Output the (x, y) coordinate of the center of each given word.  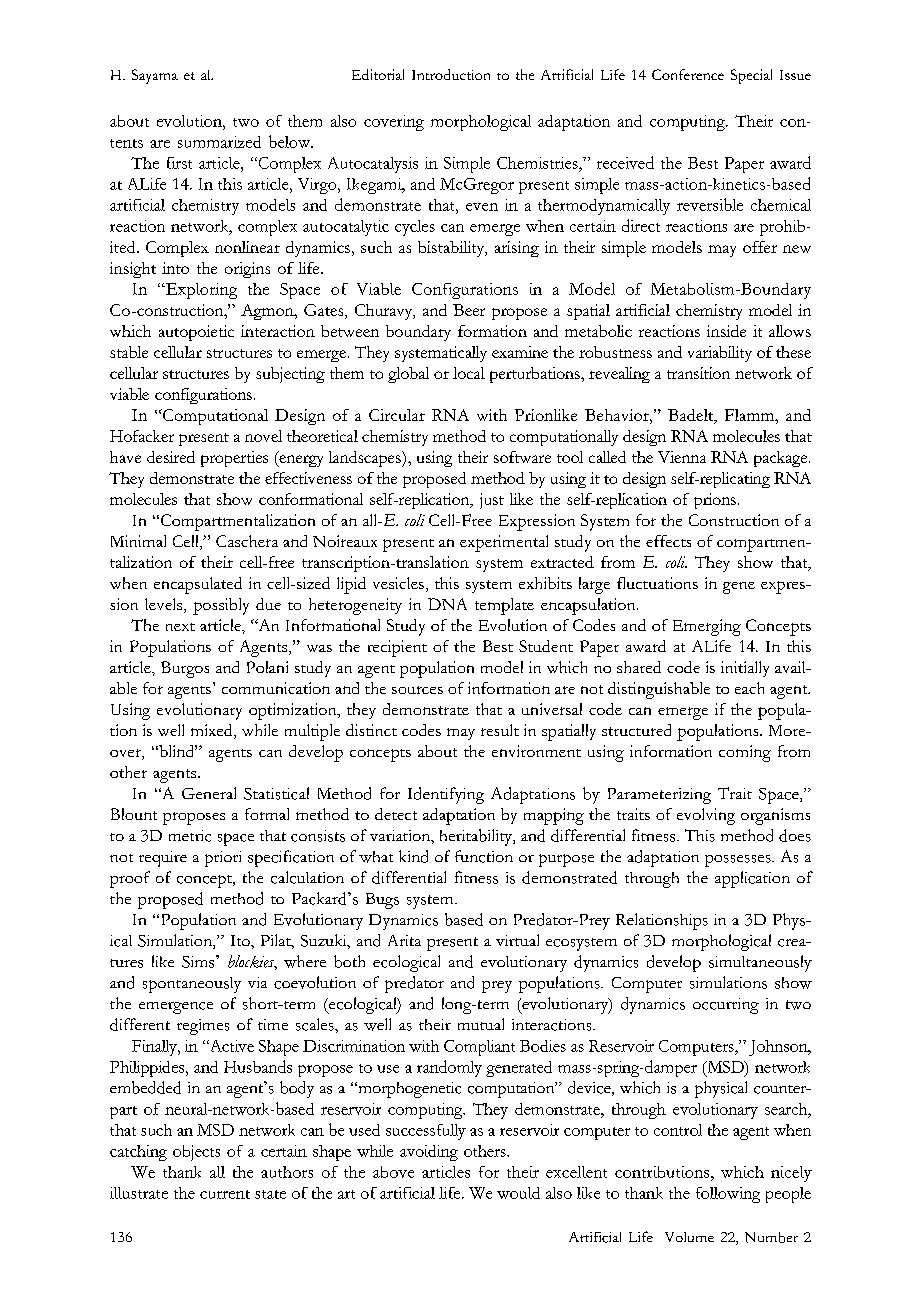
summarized (219, 142)
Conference (688, 74)
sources (417, 690)
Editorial (378, 74)
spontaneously (192, 985)
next (180, 627)
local (469, 373)
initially (745, 669)
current (225, 1194)
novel (263, 436)
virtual (517, 940)
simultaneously (760, 963)
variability (720, 354)
